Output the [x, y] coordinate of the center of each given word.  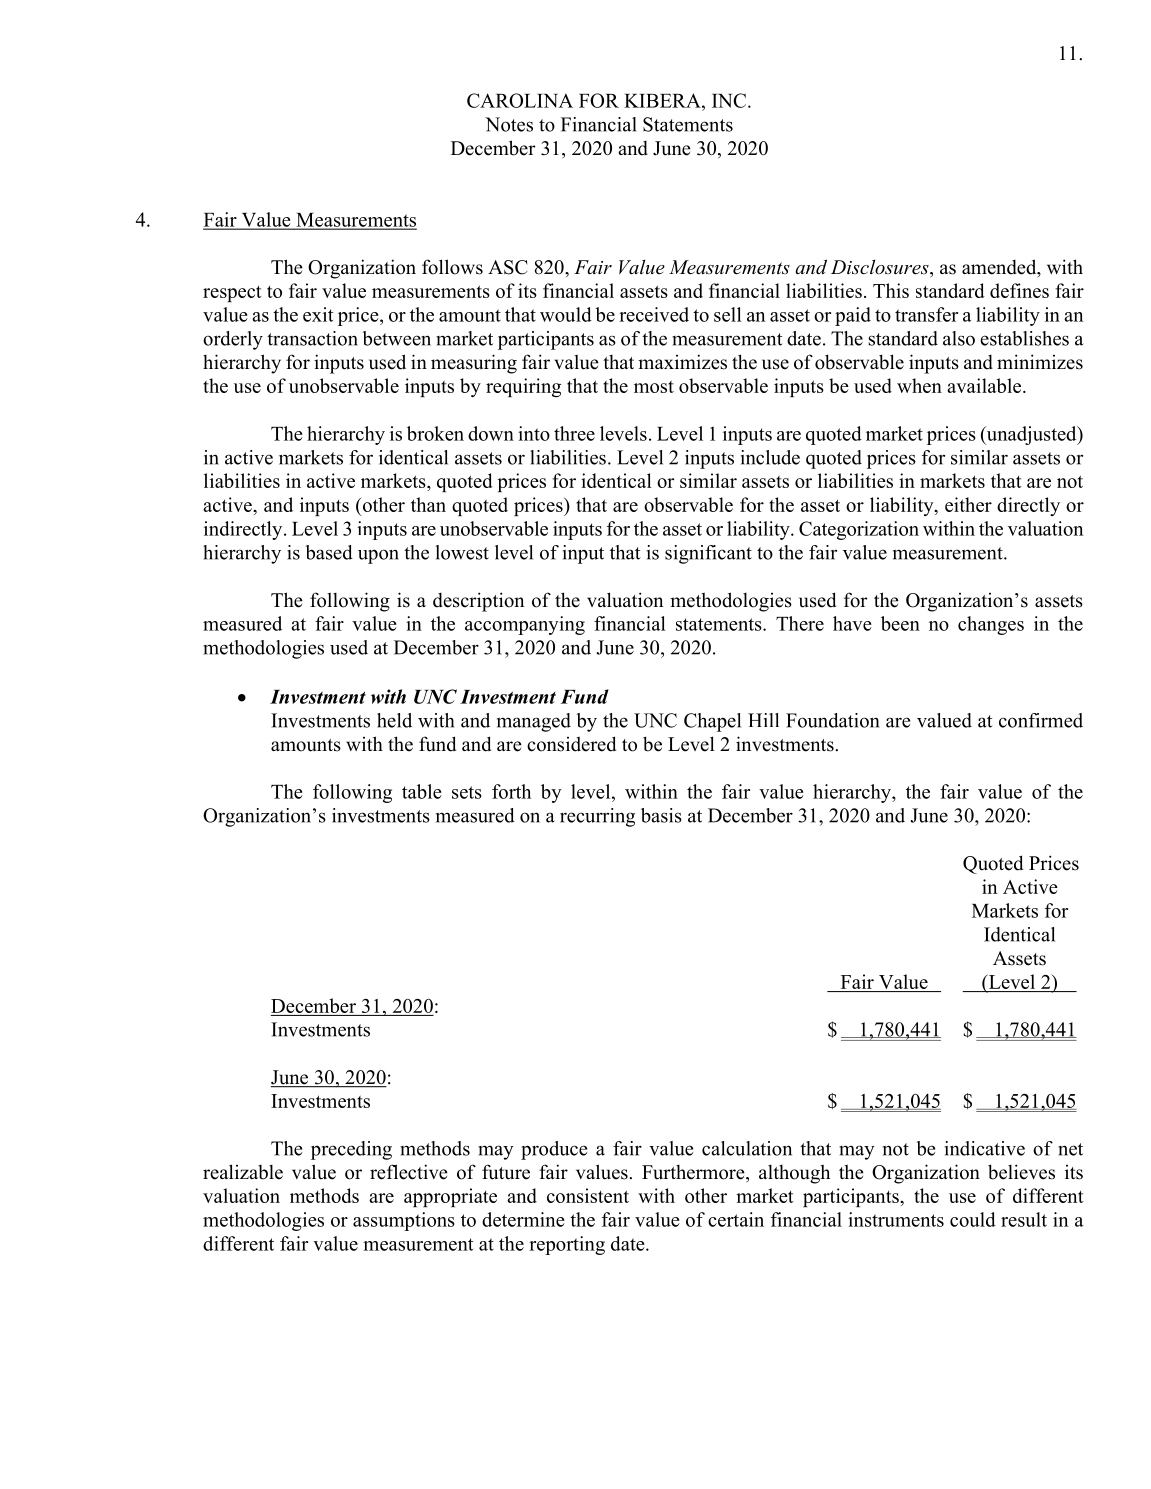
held [394, 720]
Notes [509, 124]
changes [991, 625]
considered [571, 744]
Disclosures [881, 267]
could [973, 1219]
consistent [588, 1195]
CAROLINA [520, 100]
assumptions [404, 1221]
